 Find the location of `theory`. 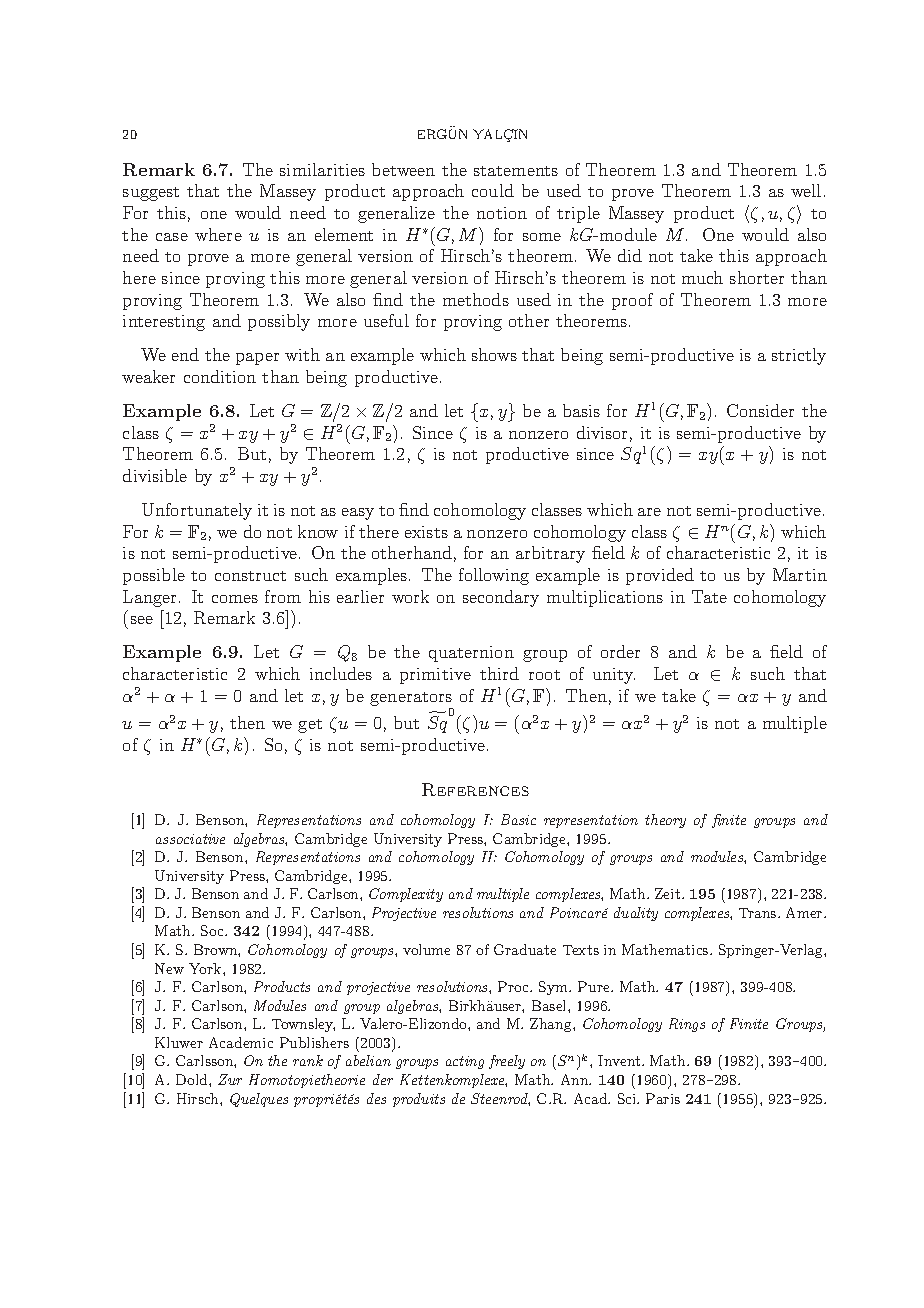

theory is located at coordinates (665, 821).
